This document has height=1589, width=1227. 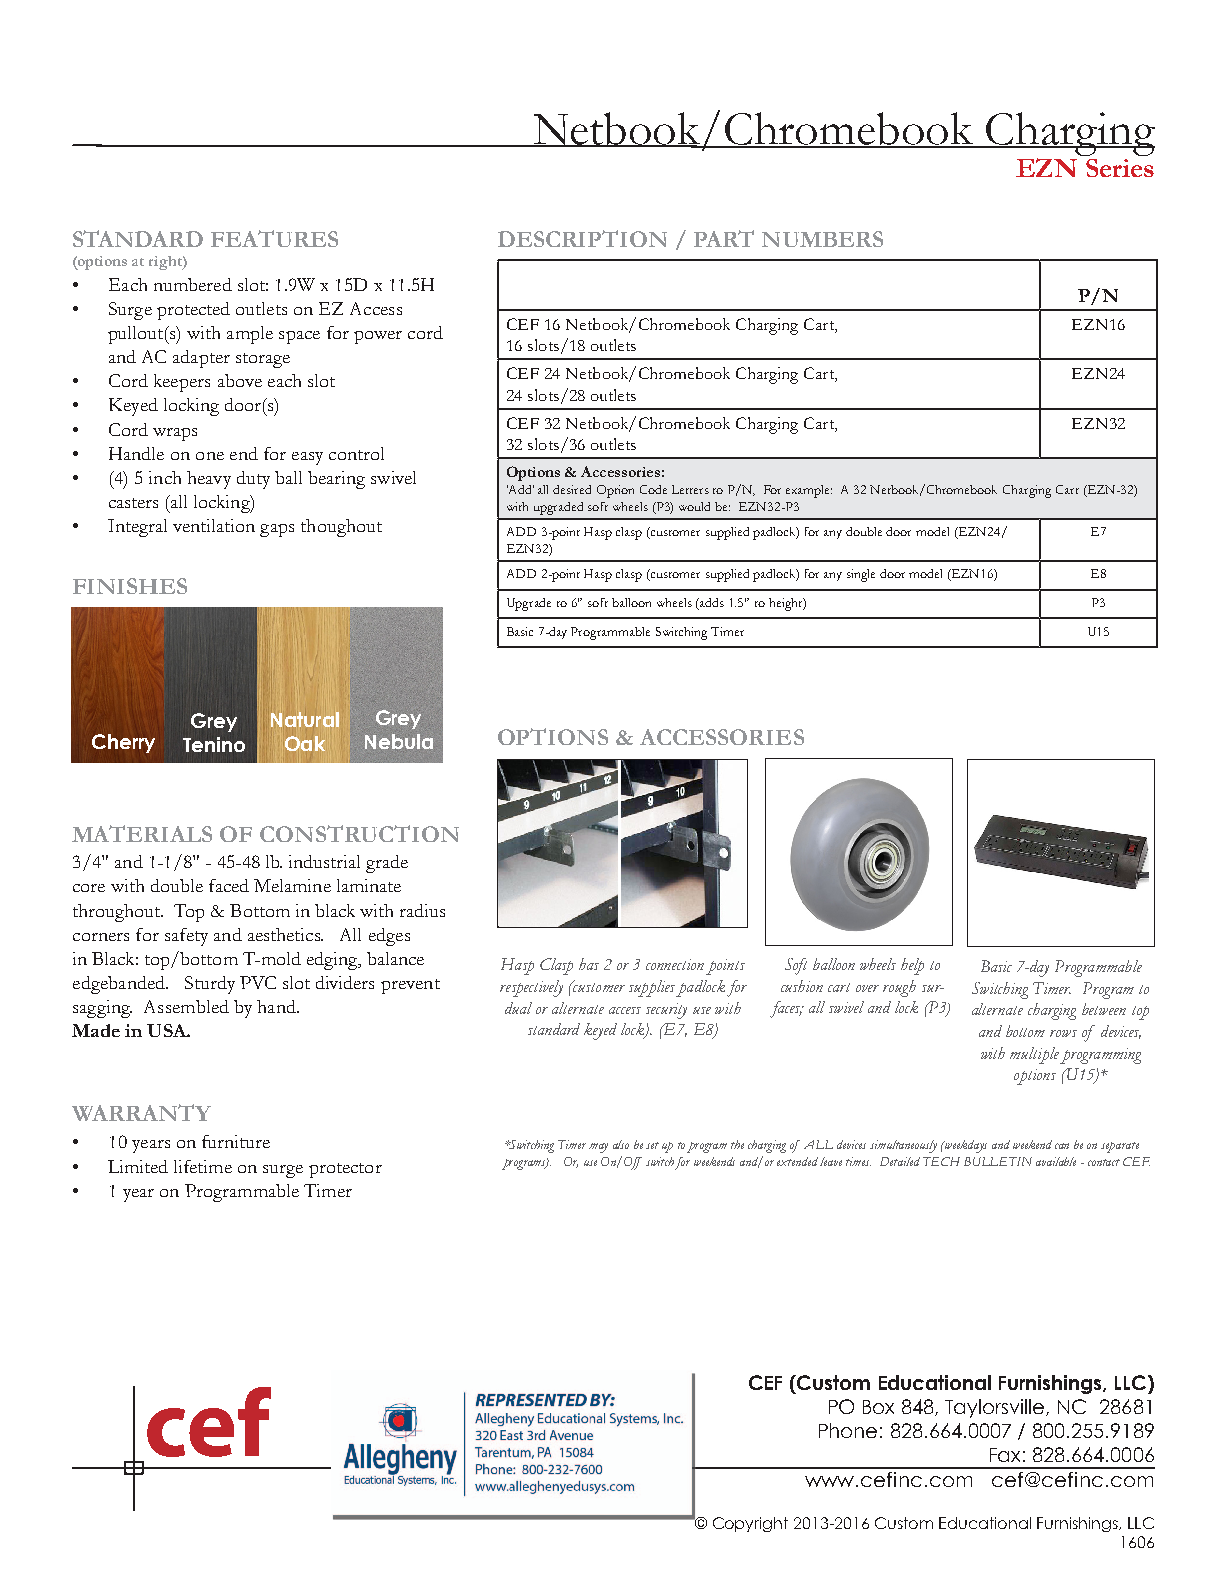 What do you see at coordinates (711, 604) in the document?
I see `adds` at bounding box center [711, 604].
